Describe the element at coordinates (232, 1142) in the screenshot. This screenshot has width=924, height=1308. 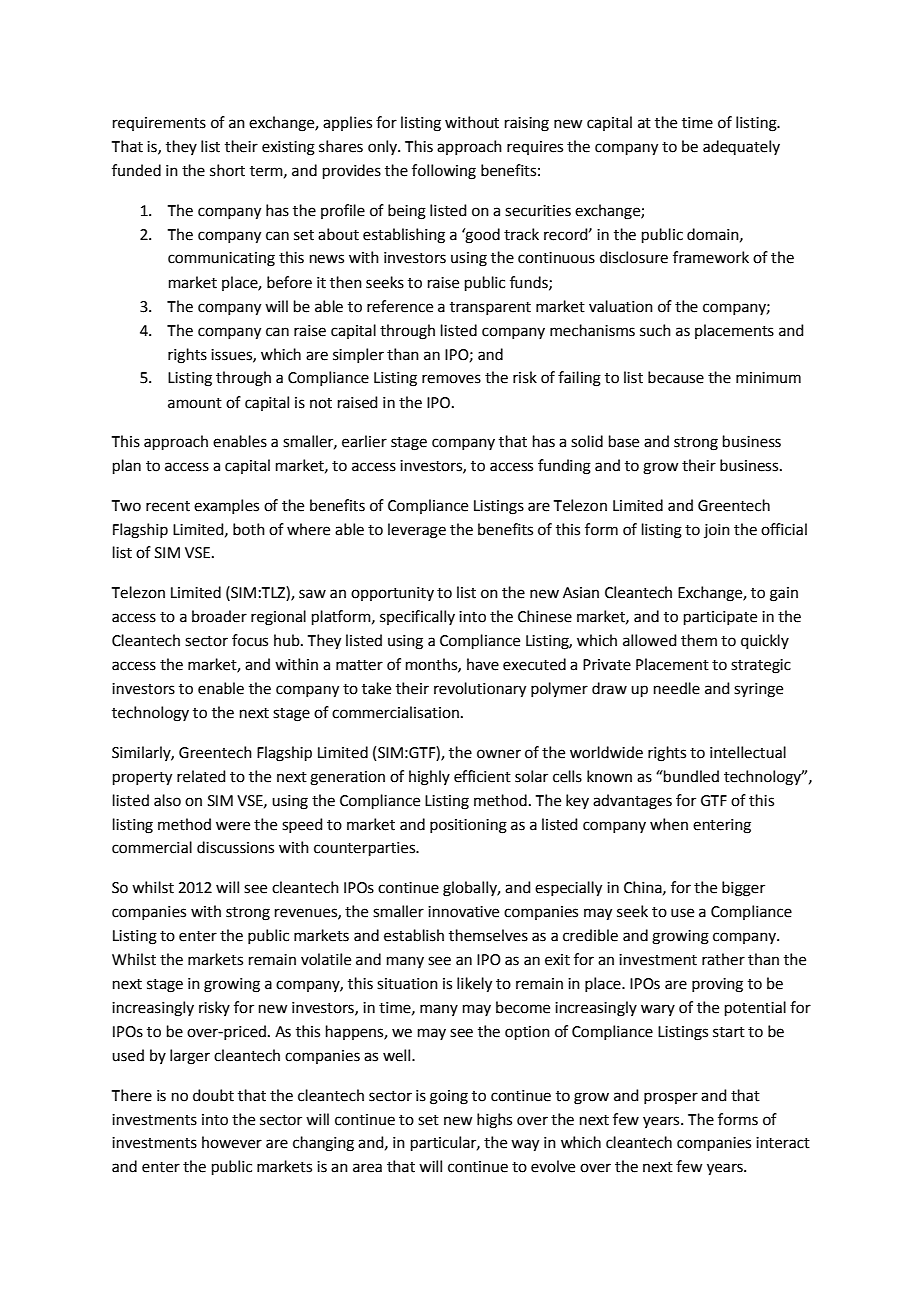
I see `however` at that location.
